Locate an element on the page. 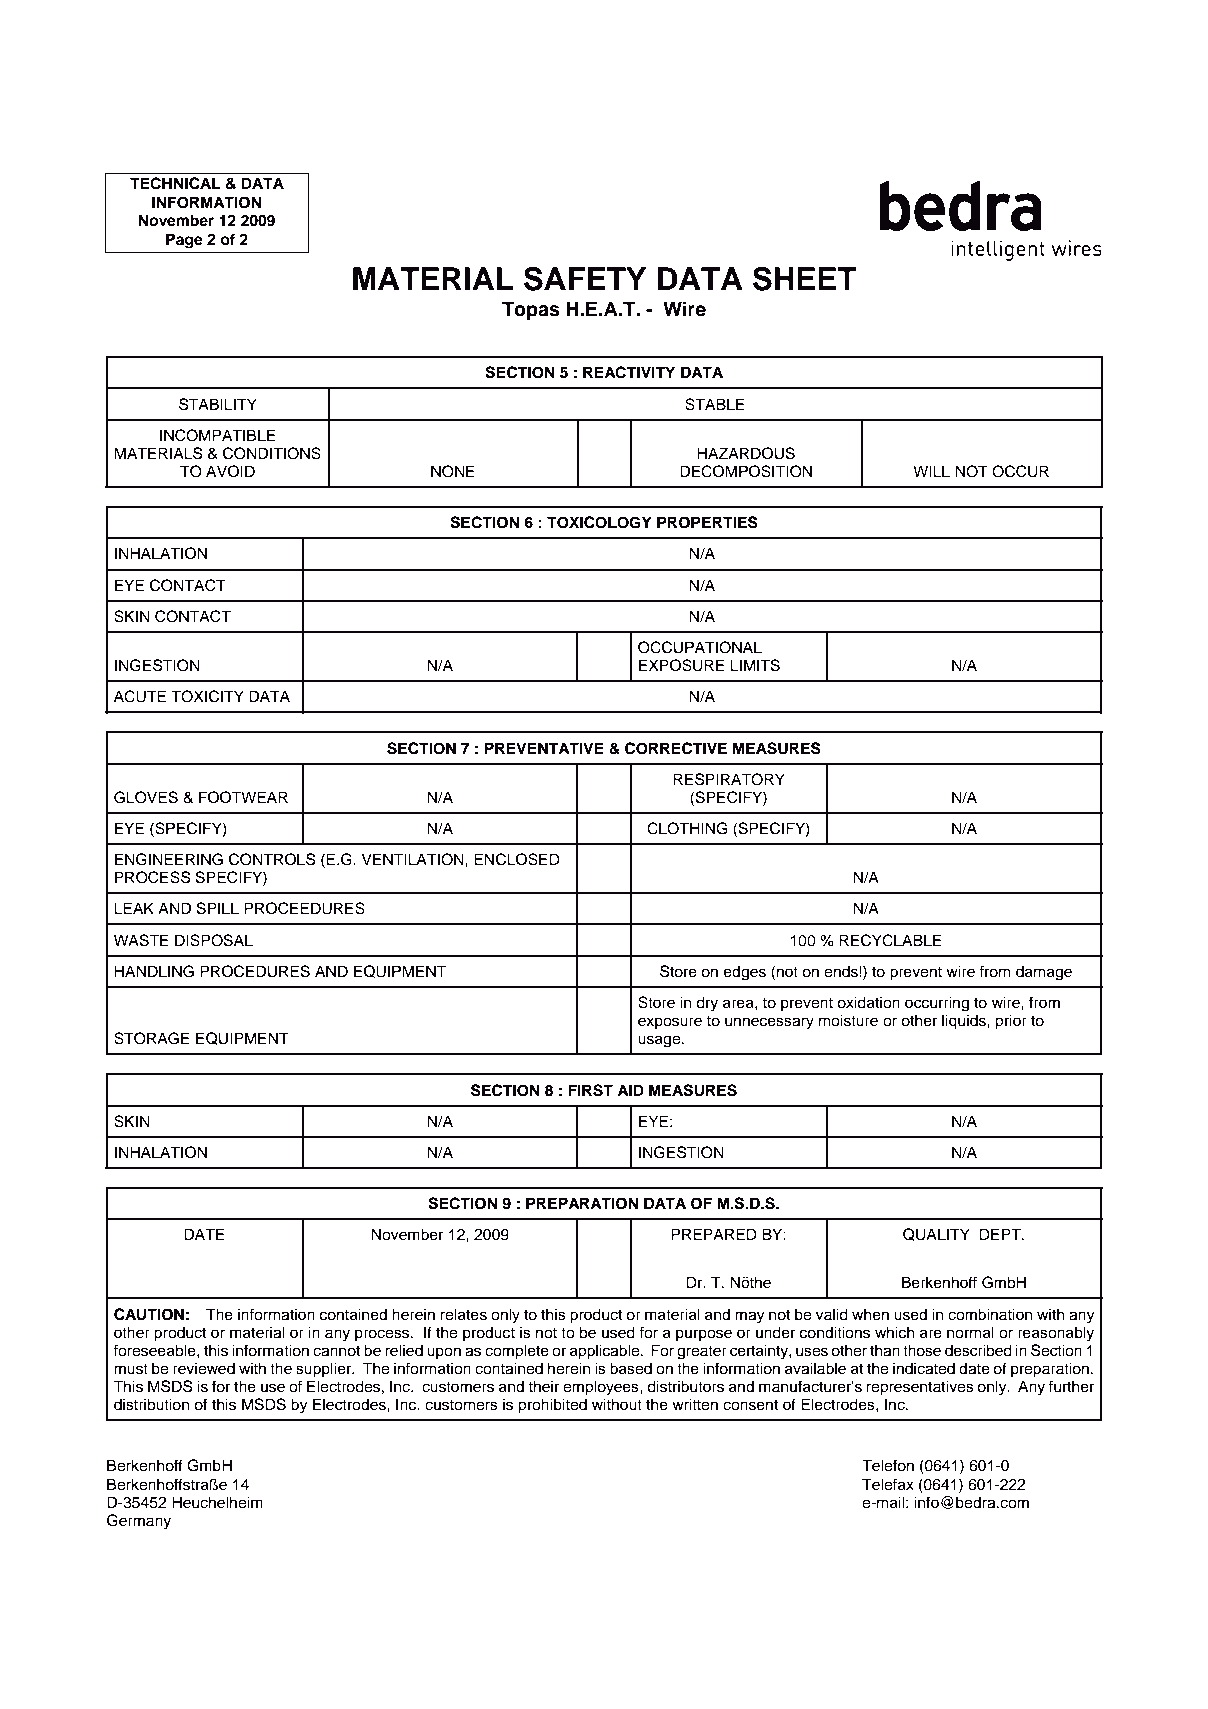 This document has width=1208, height=1709. FIRST is located at coordinates (590, 1090).
